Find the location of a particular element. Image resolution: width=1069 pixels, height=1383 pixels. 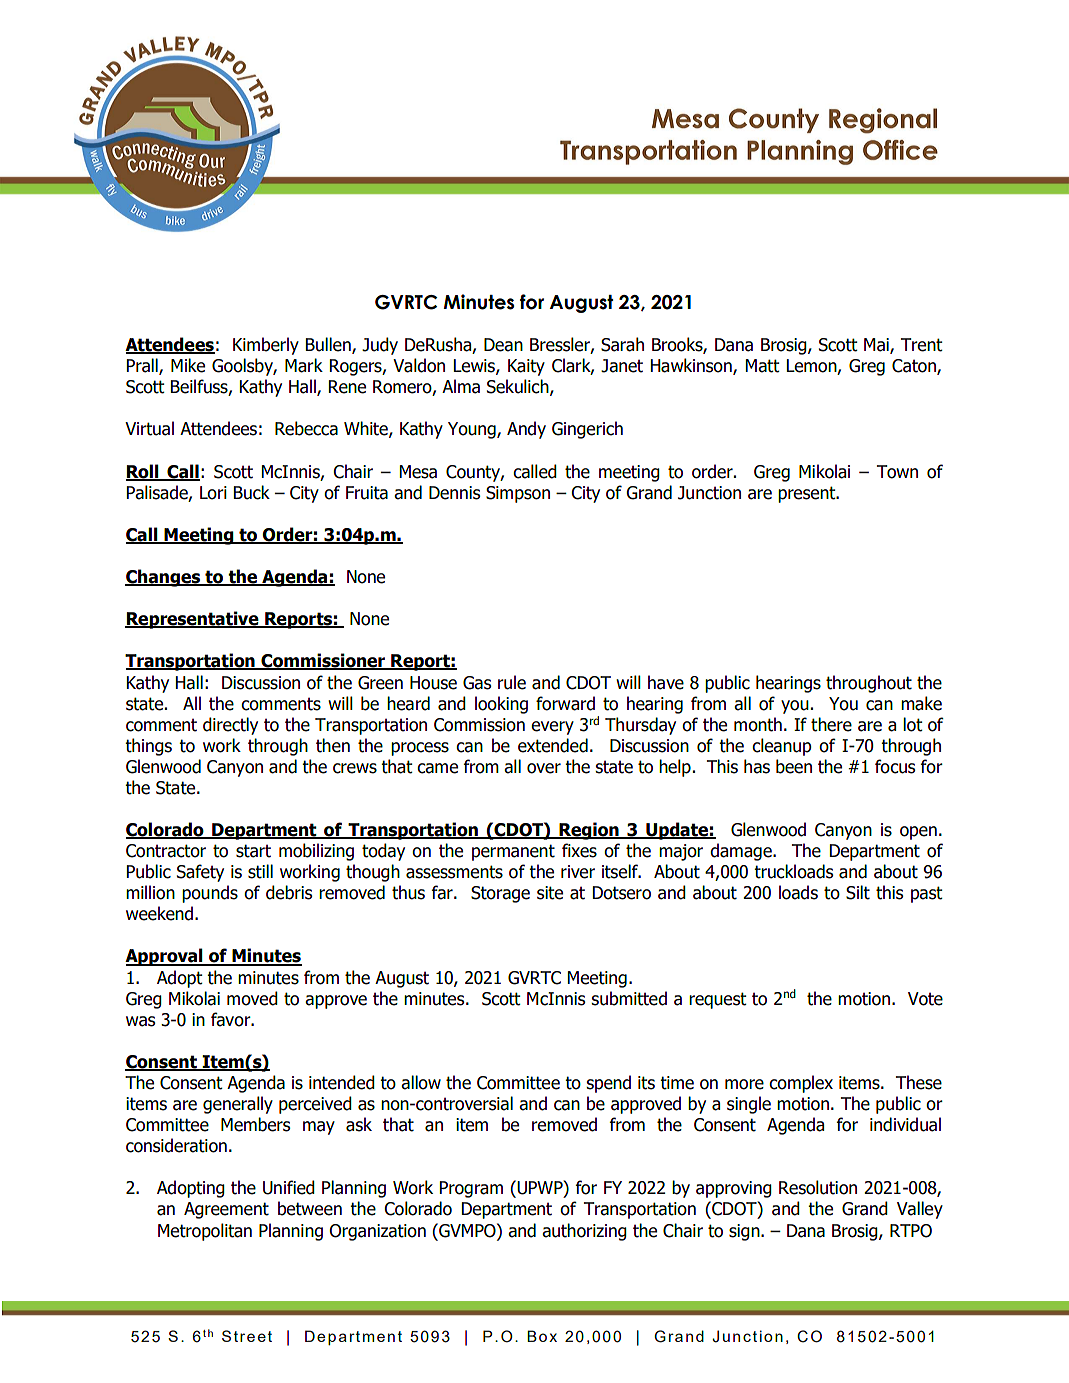

Approval is located at coordinates (165, 957).
